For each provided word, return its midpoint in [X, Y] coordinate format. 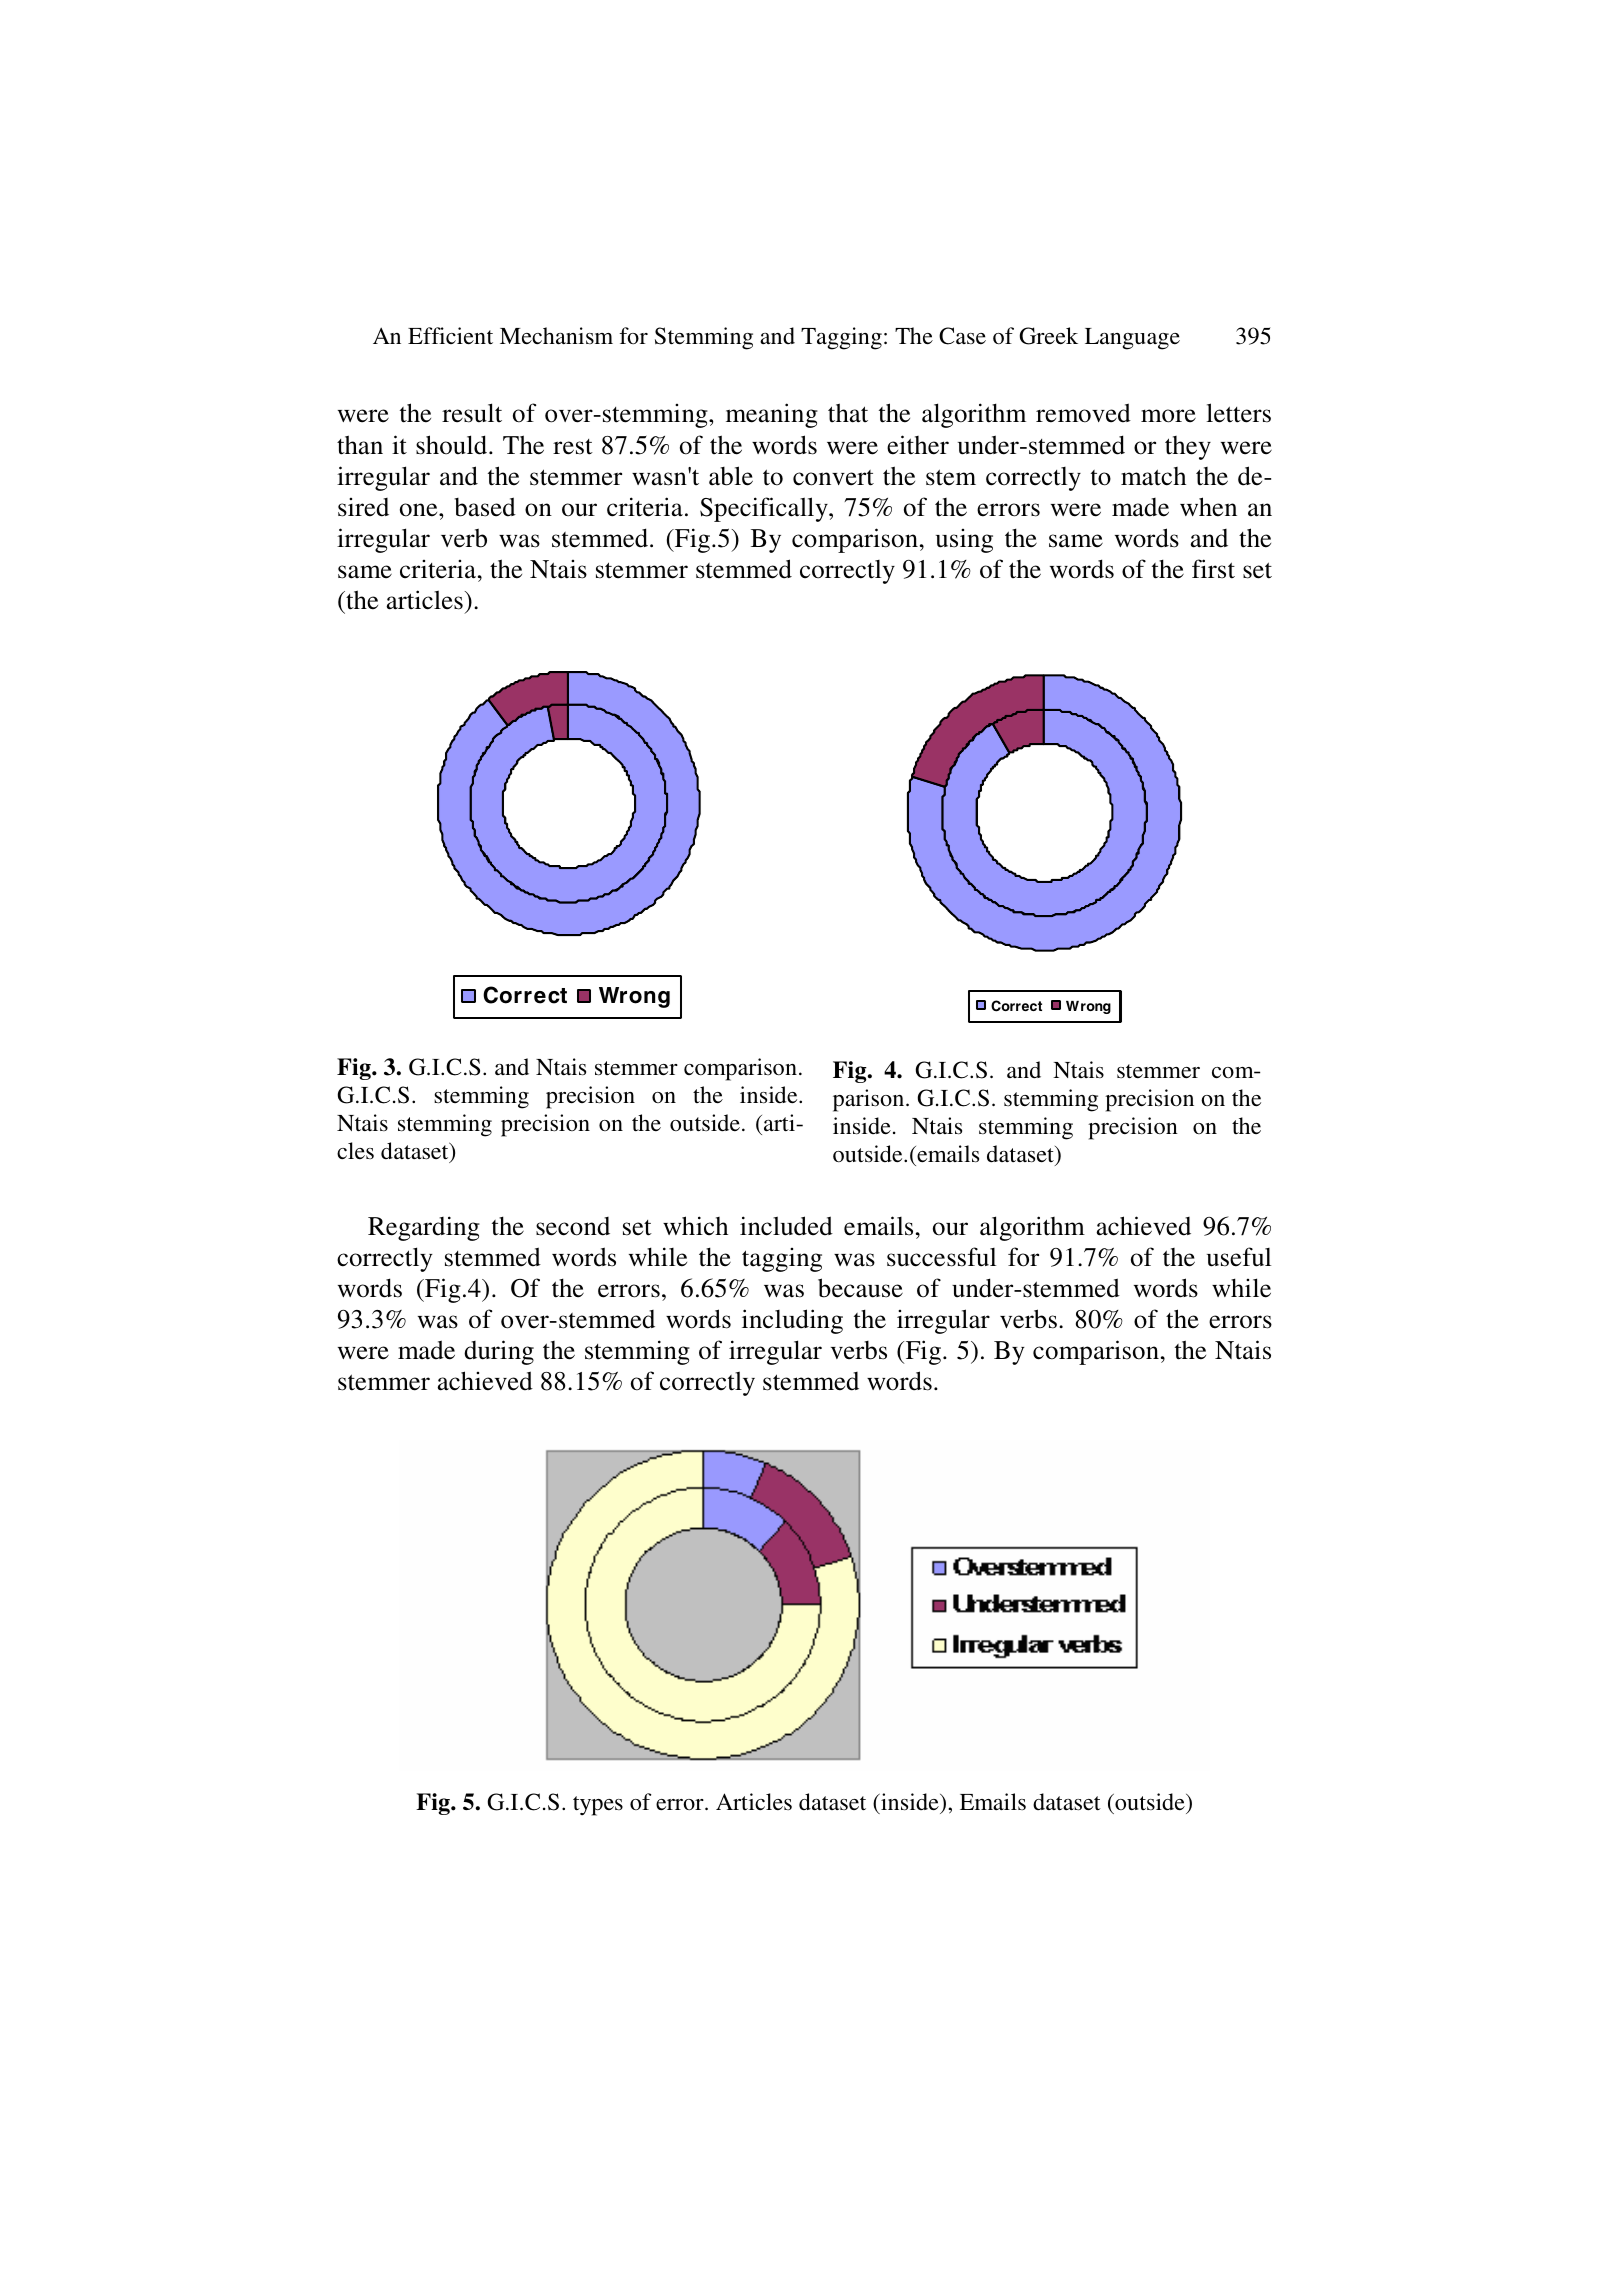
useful [1239, 1257]
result [472, 413]
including [792, 1321]
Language [1132, 339]
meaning [772, 415]
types [598, 1806]
